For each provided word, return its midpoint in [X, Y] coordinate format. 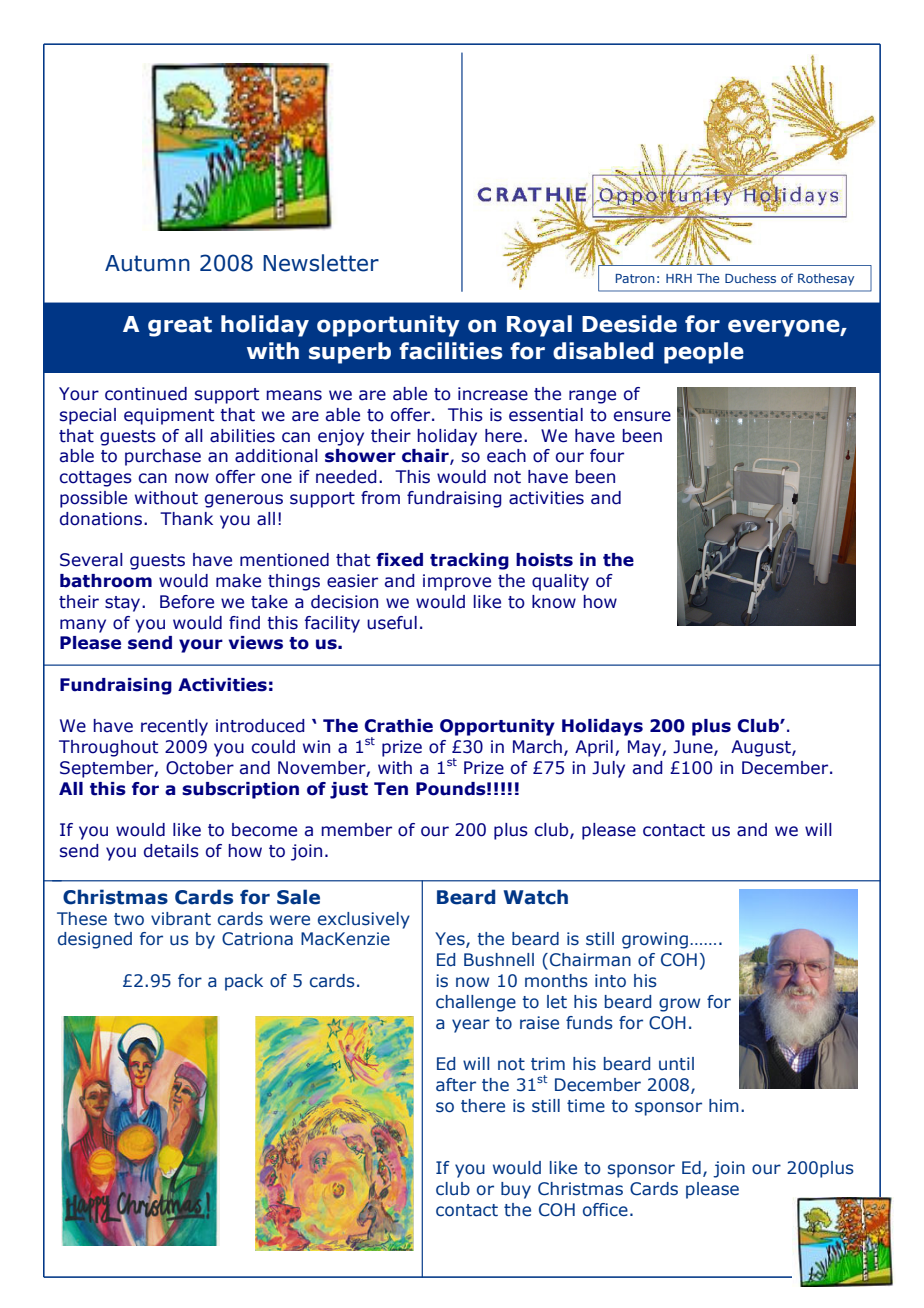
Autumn [147, 263]
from [380, 498]
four [607, 456]
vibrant [181, 919]
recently [174, 727]
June [694, 748]
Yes [451, 940]
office [605, 1210]
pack [244, 982]
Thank [186, 519]
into [610, 981]
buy [516, 1190]
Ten [391, 789]
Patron [635, 278]
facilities [451, 351]
